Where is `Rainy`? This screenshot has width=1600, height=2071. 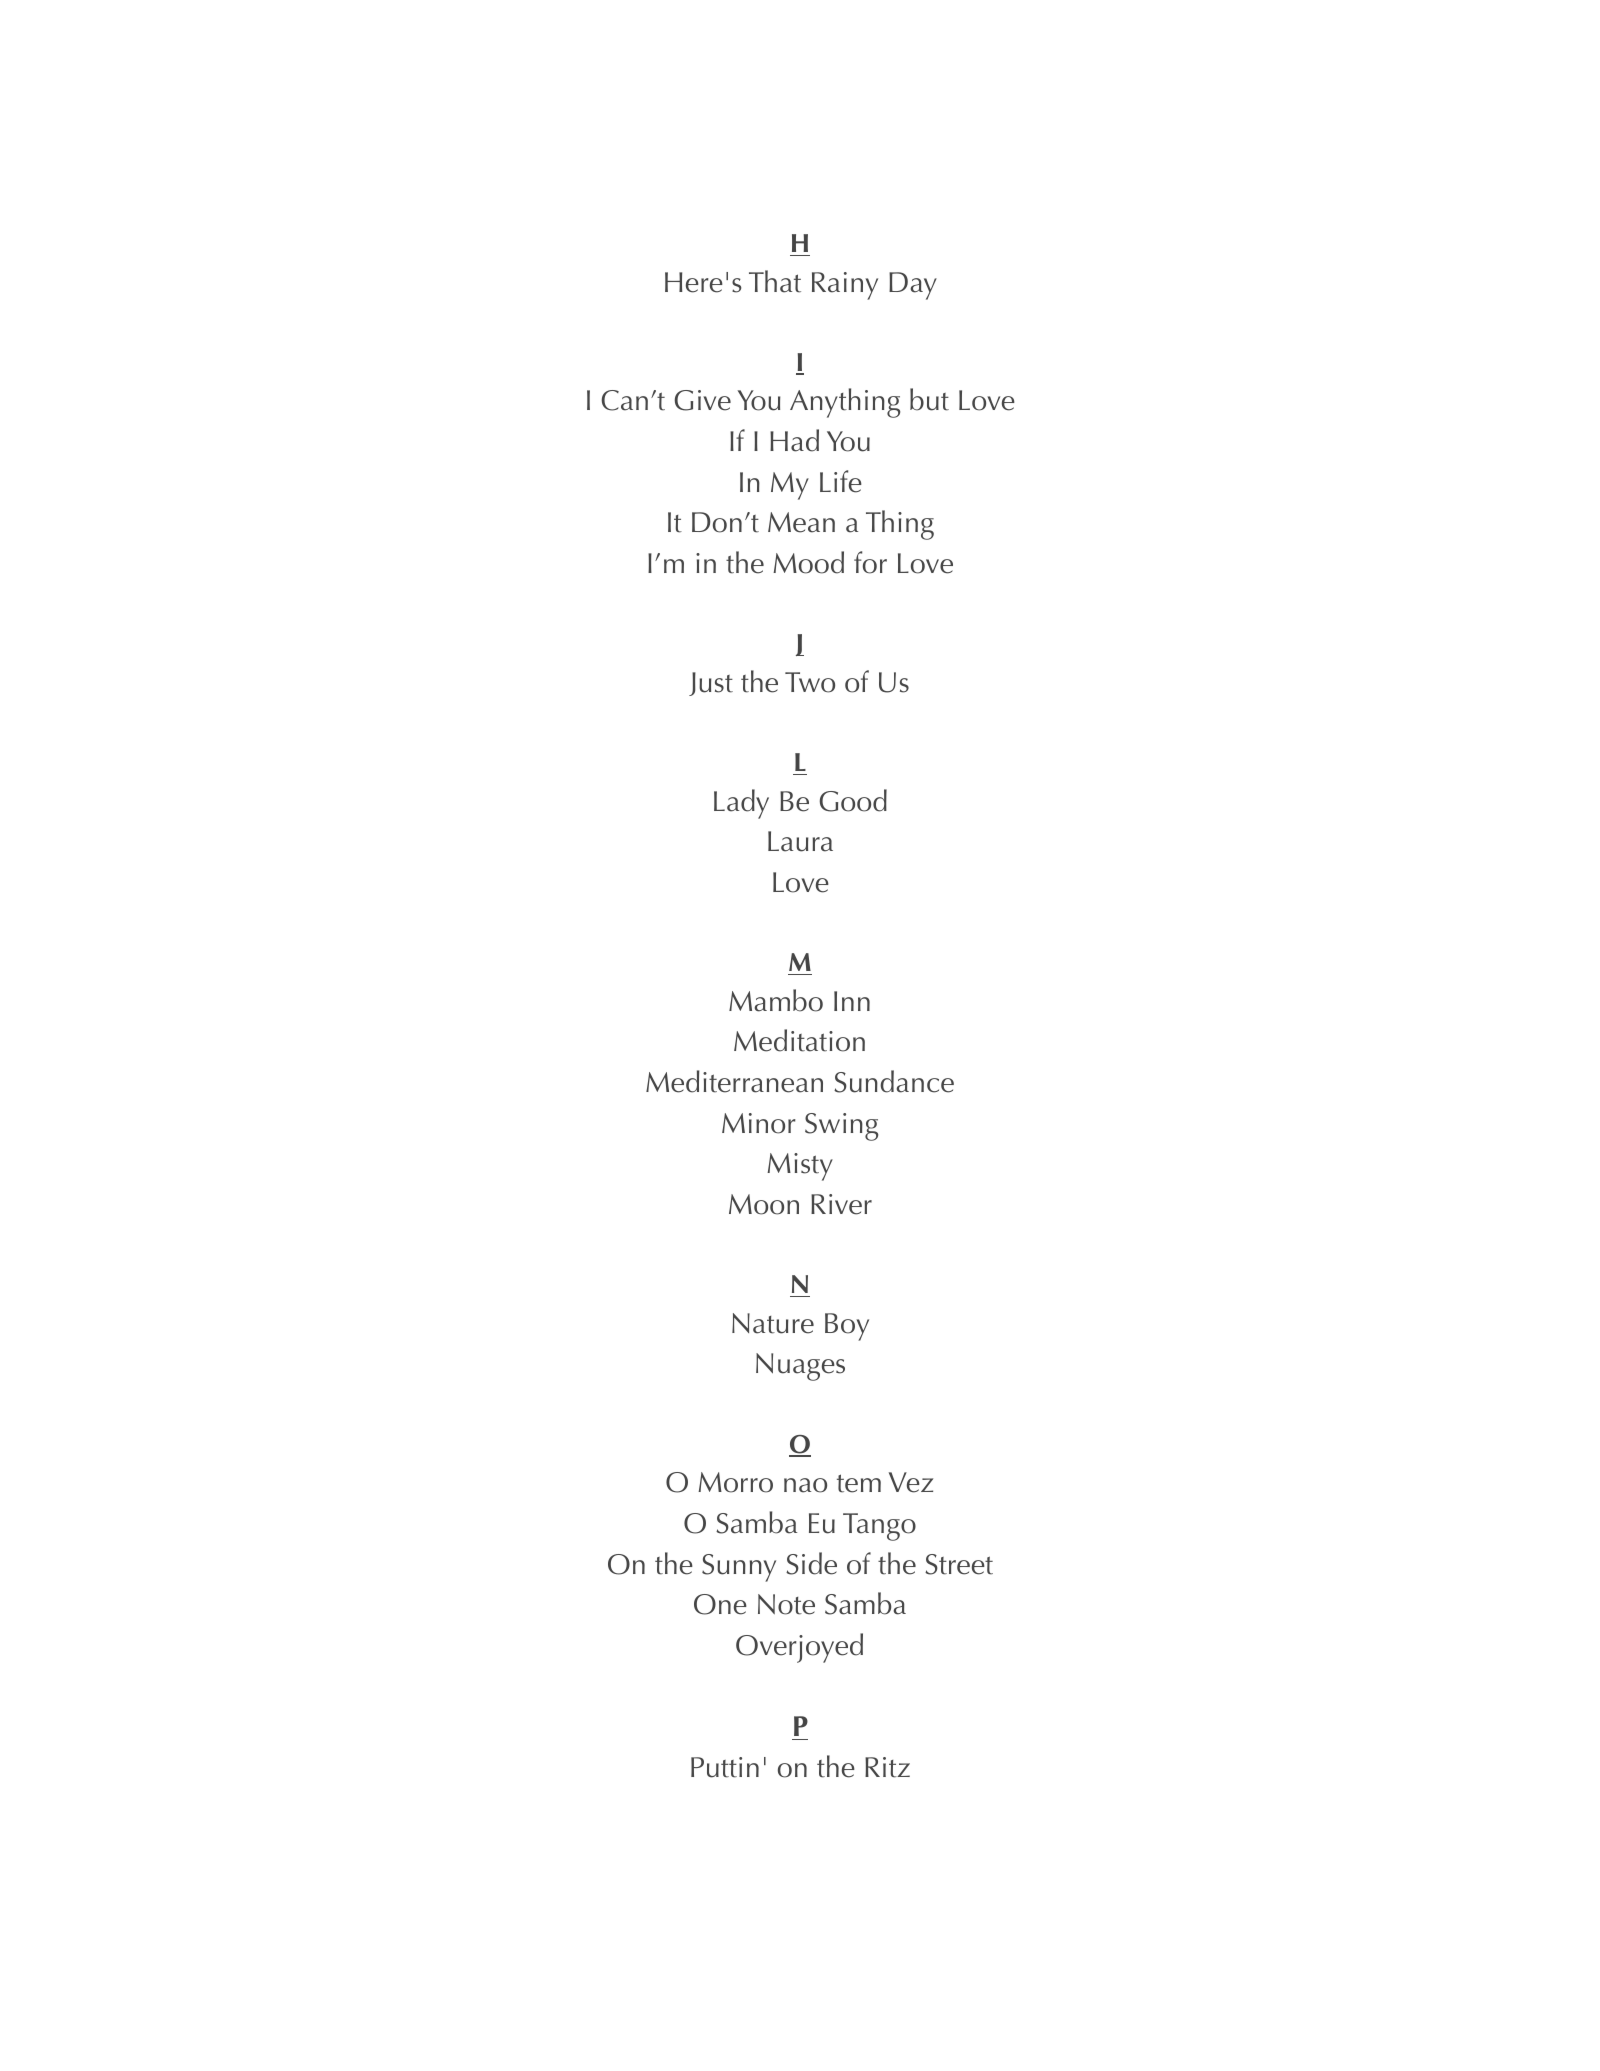
Rainy is located at coordinates (845, 286).
